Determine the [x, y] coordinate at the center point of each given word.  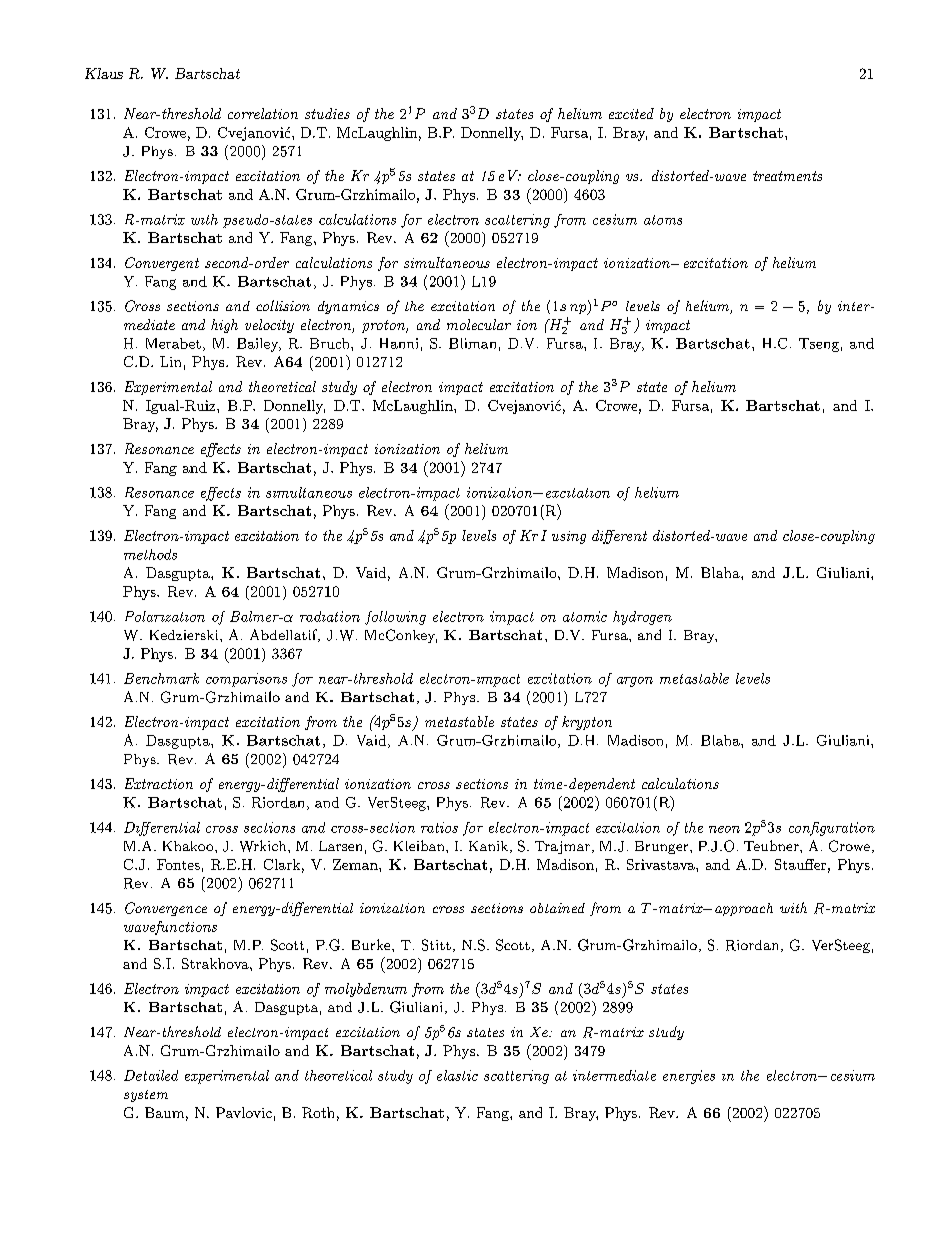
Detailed [151, 1075]
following [395, 618]
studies [327, 113]
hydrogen [642, 618]
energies [689, 1077]
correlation [263, 113]
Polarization [165, 616]
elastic [457, 1075]
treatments [787, 176]
